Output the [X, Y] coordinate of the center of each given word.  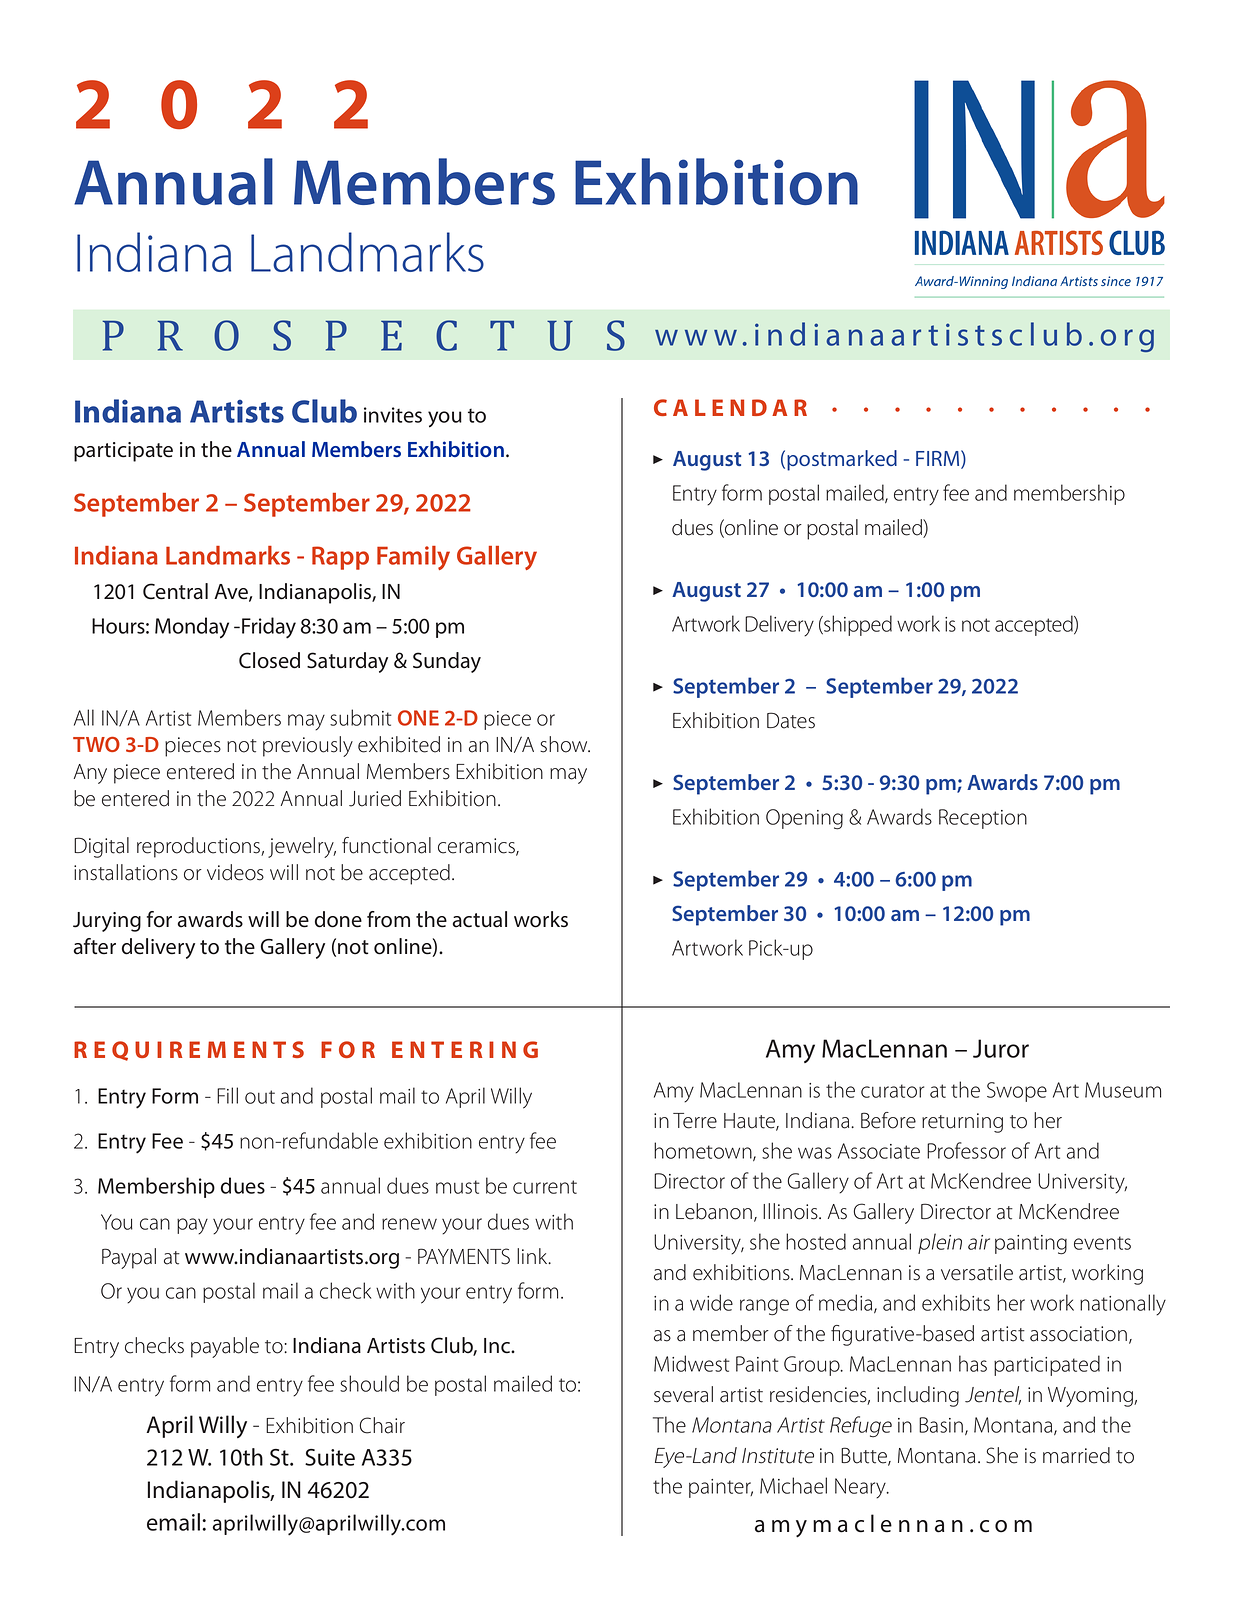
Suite [330, 1457]
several [683, 1394]
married [1076, 1455]
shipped [857, 625]
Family [413, 558]
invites [393, 415]
